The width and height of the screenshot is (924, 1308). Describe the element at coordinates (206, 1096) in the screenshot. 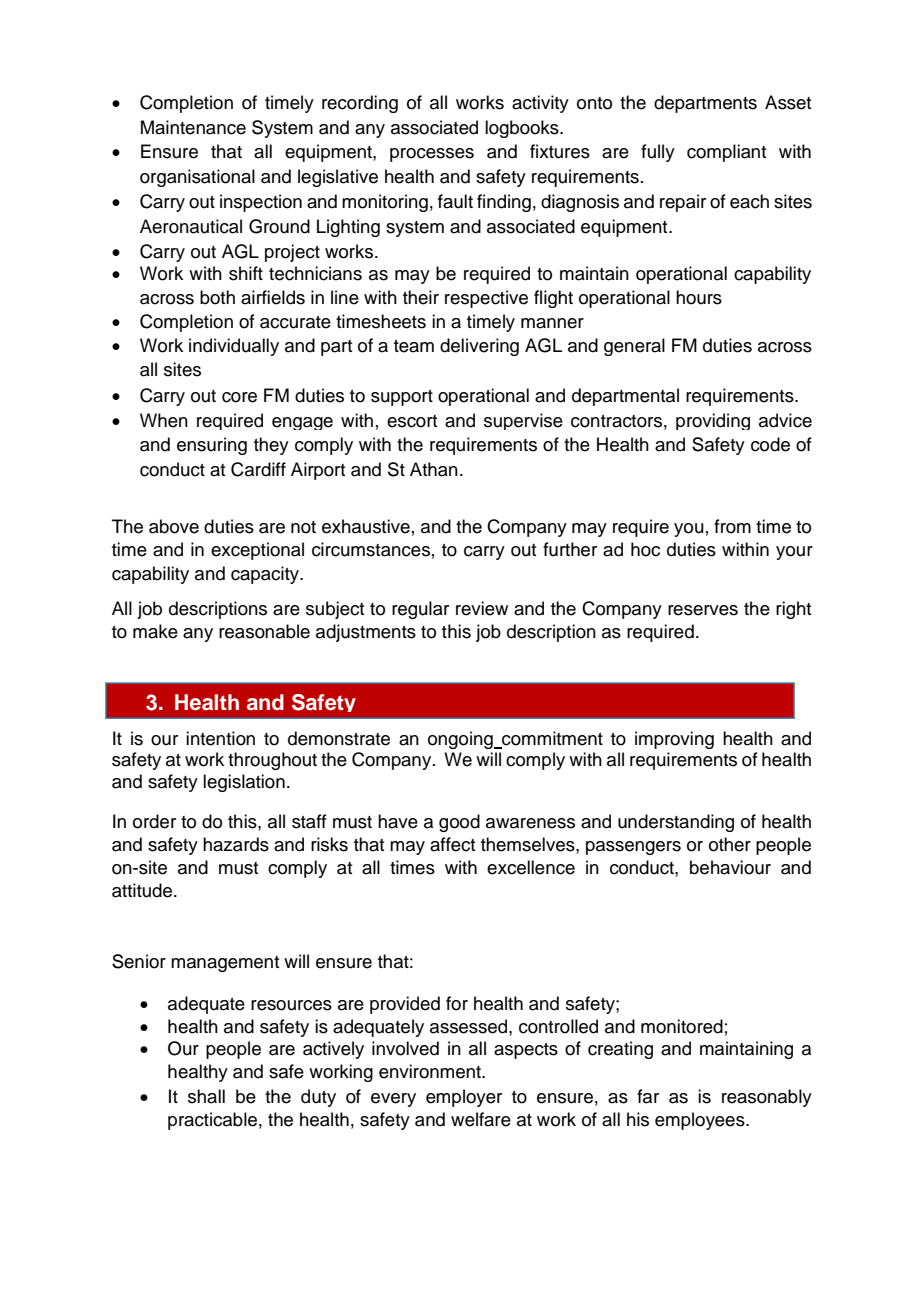

I see `shall` at that location.
